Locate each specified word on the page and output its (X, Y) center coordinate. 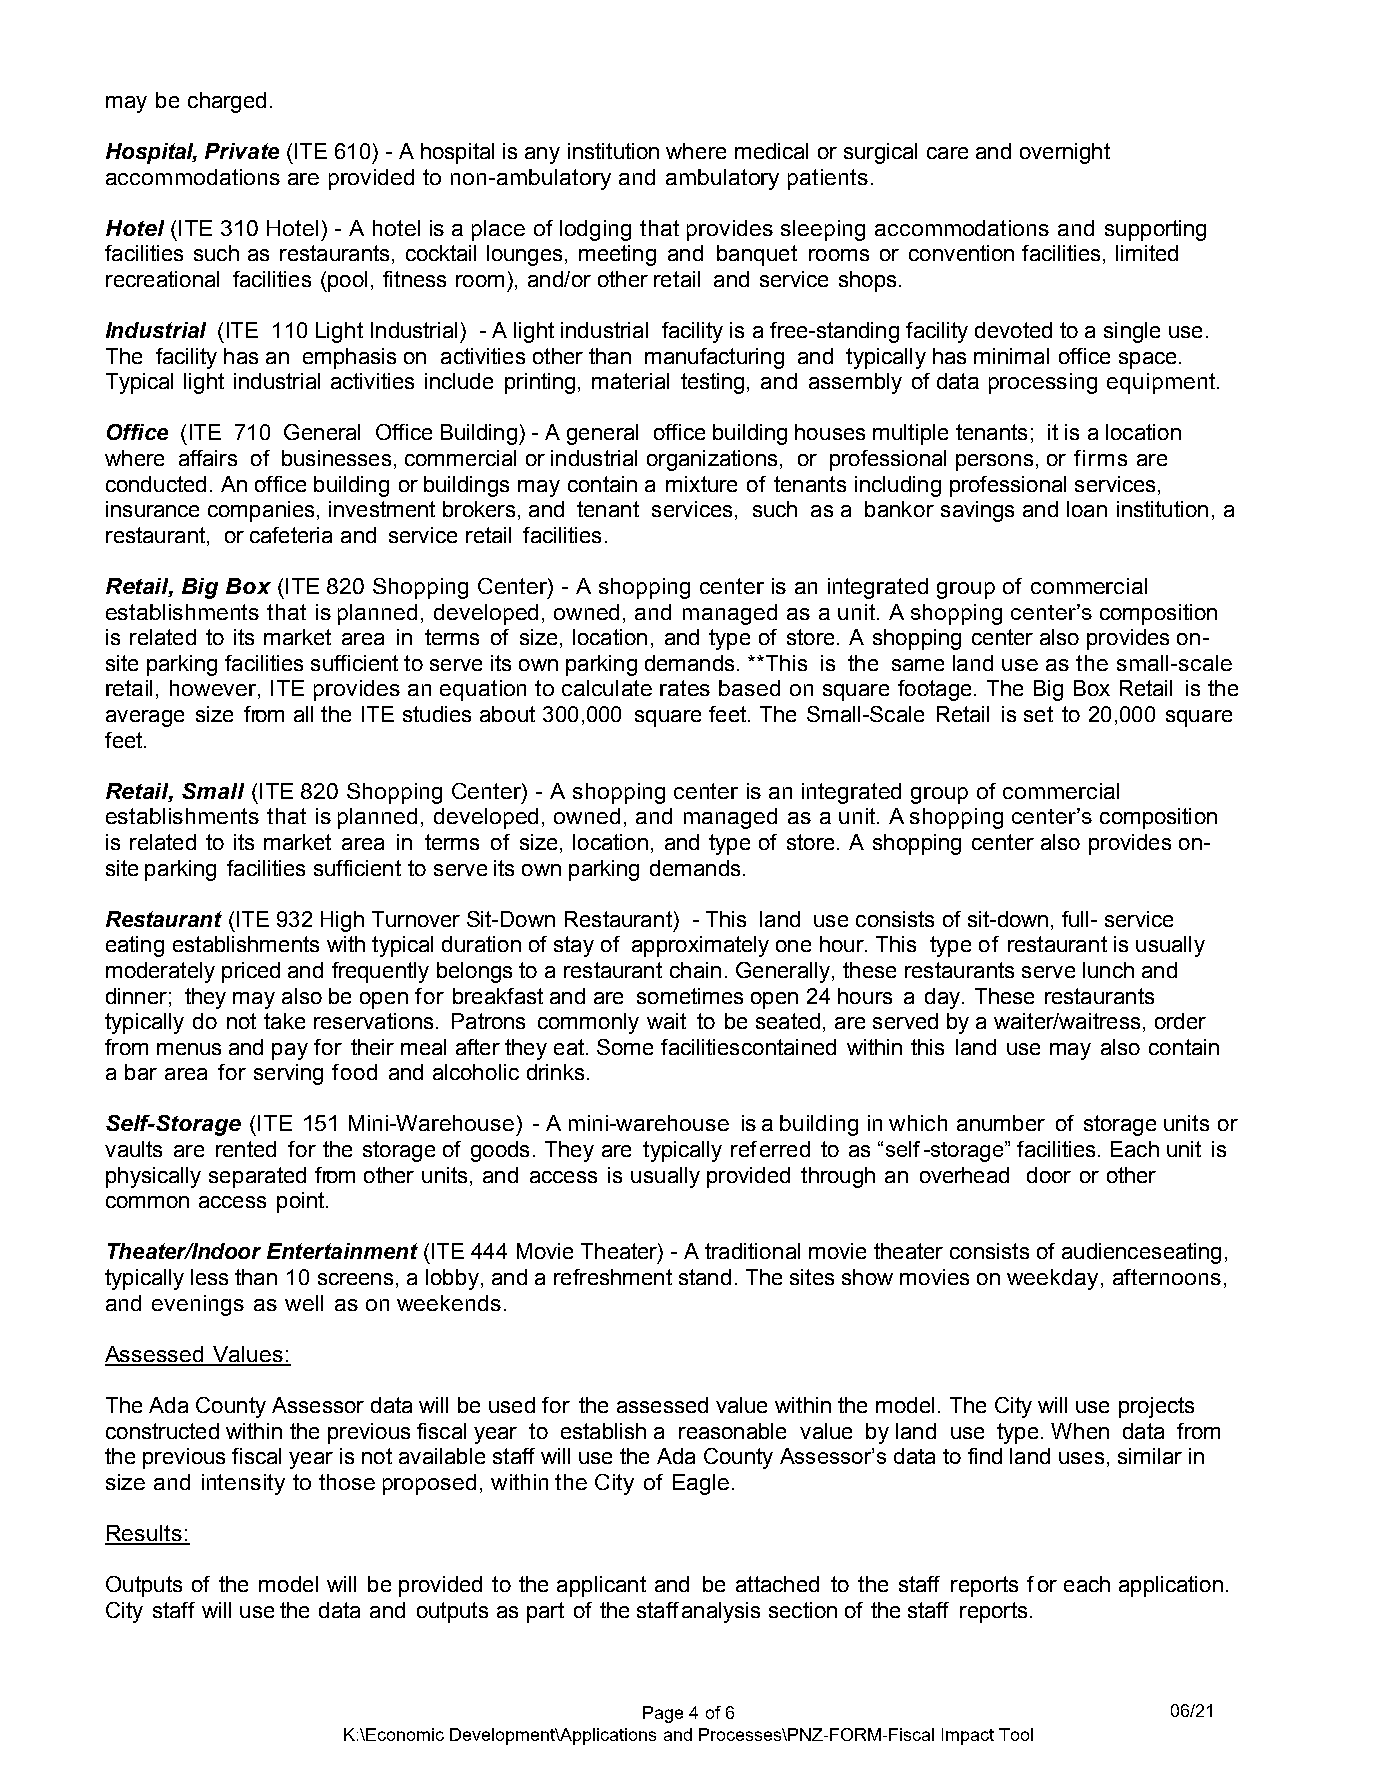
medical (771, 151)
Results (144, 1534)
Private (242, 151)
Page (663, 1714)
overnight (1065, 153)
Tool (1016, 1734)
